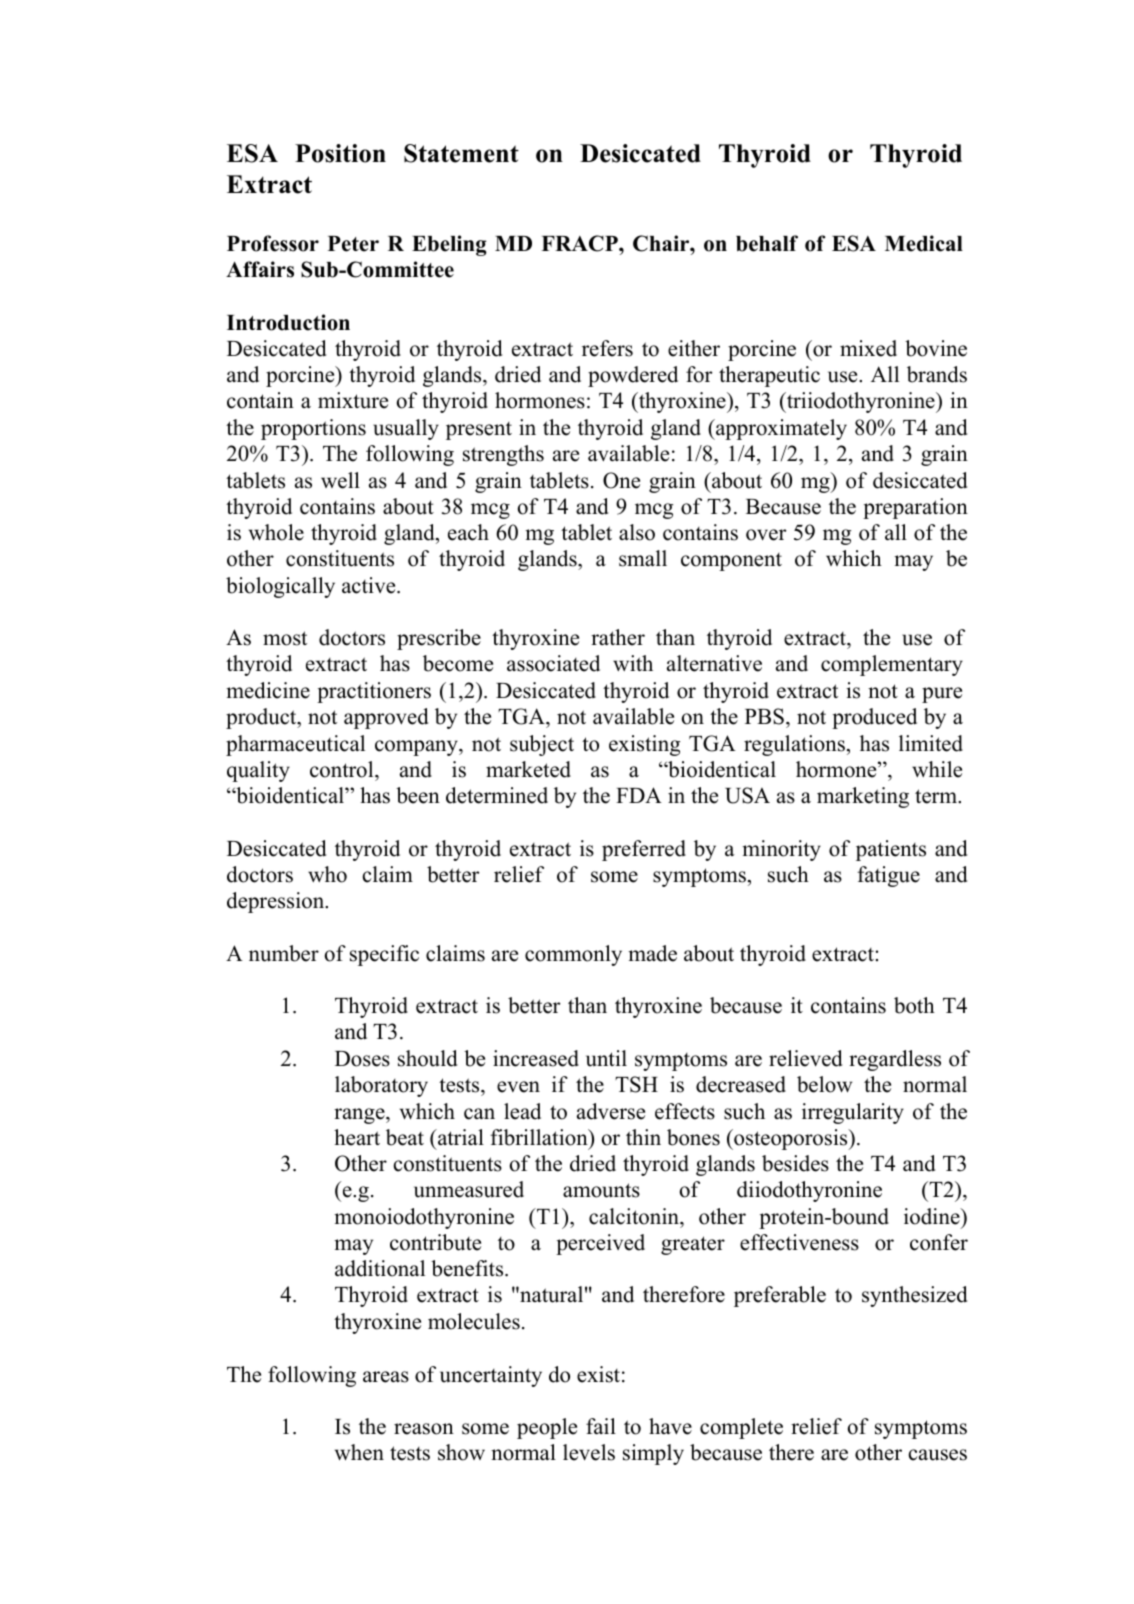 The image size is (1134, 1604). Describe the element at coordinates (359, 1452) in the page. I see `when` at that location.
